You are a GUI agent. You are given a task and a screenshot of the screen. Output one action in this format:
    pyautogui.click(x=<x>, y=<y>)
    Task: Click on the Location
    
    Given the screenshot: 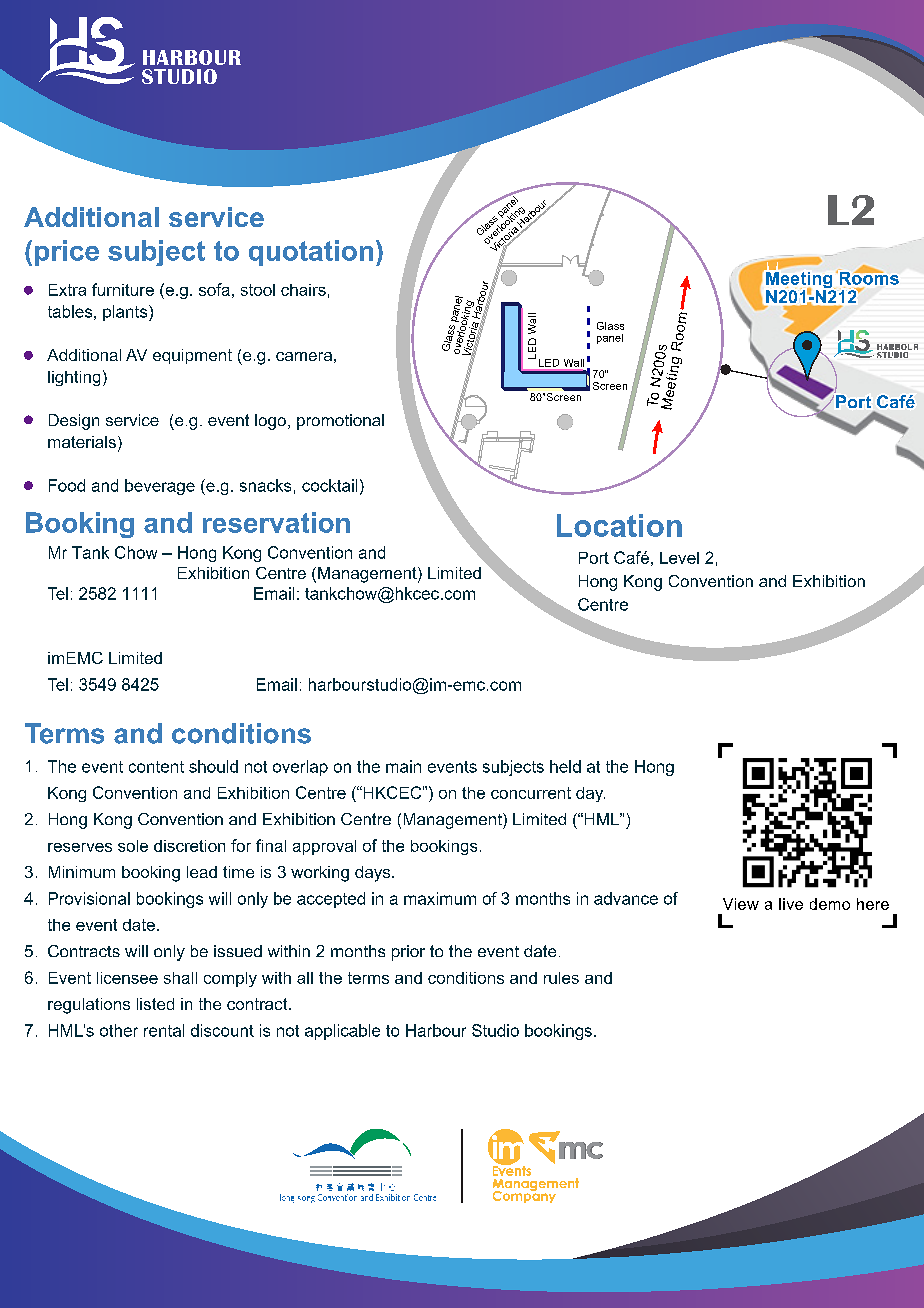 What is the action you would take?
    pyautogui.click(x=619, y=525)
